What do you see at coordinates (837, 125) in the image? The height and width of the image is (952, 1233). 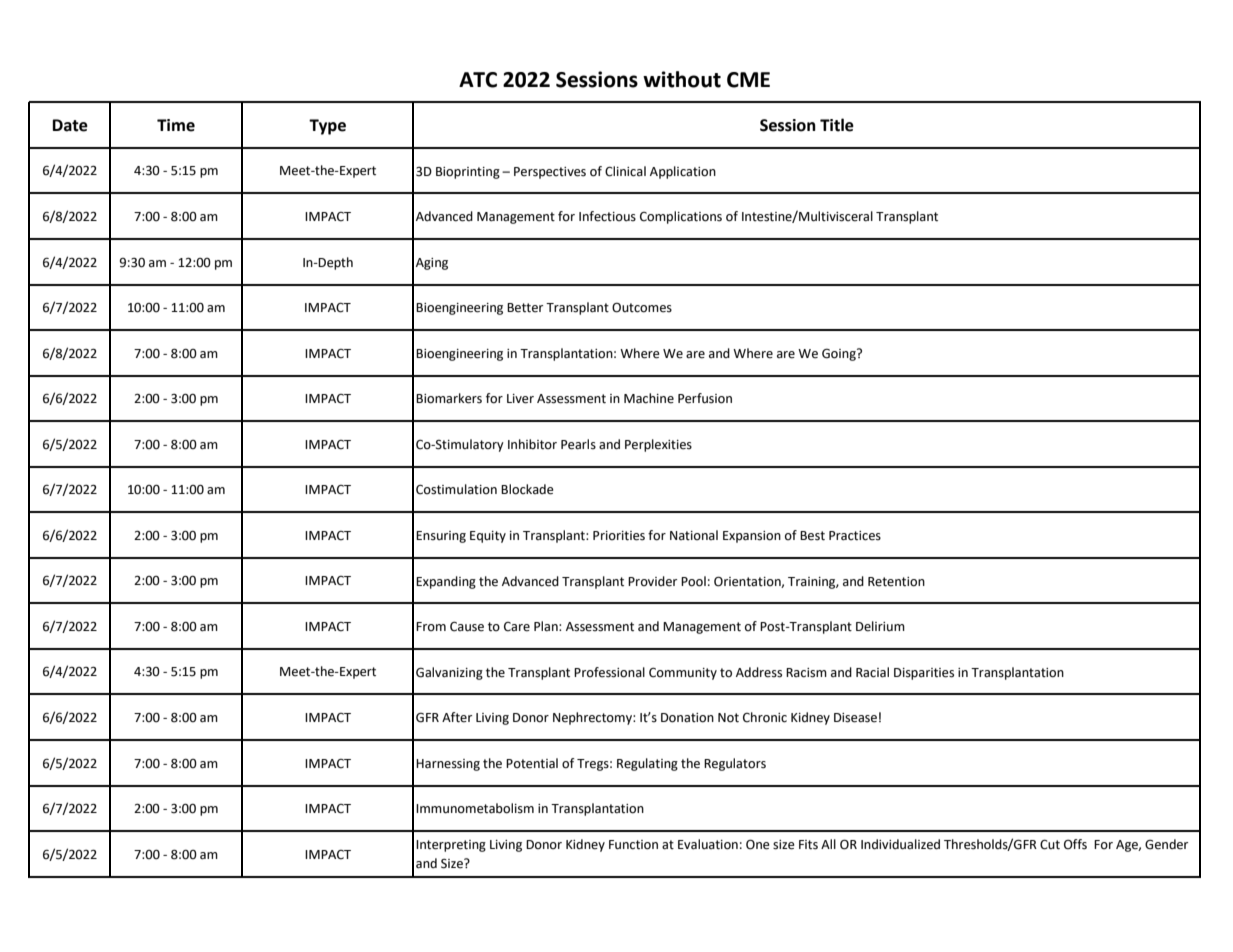 I see `Title` at bounding box center [837, 125].
